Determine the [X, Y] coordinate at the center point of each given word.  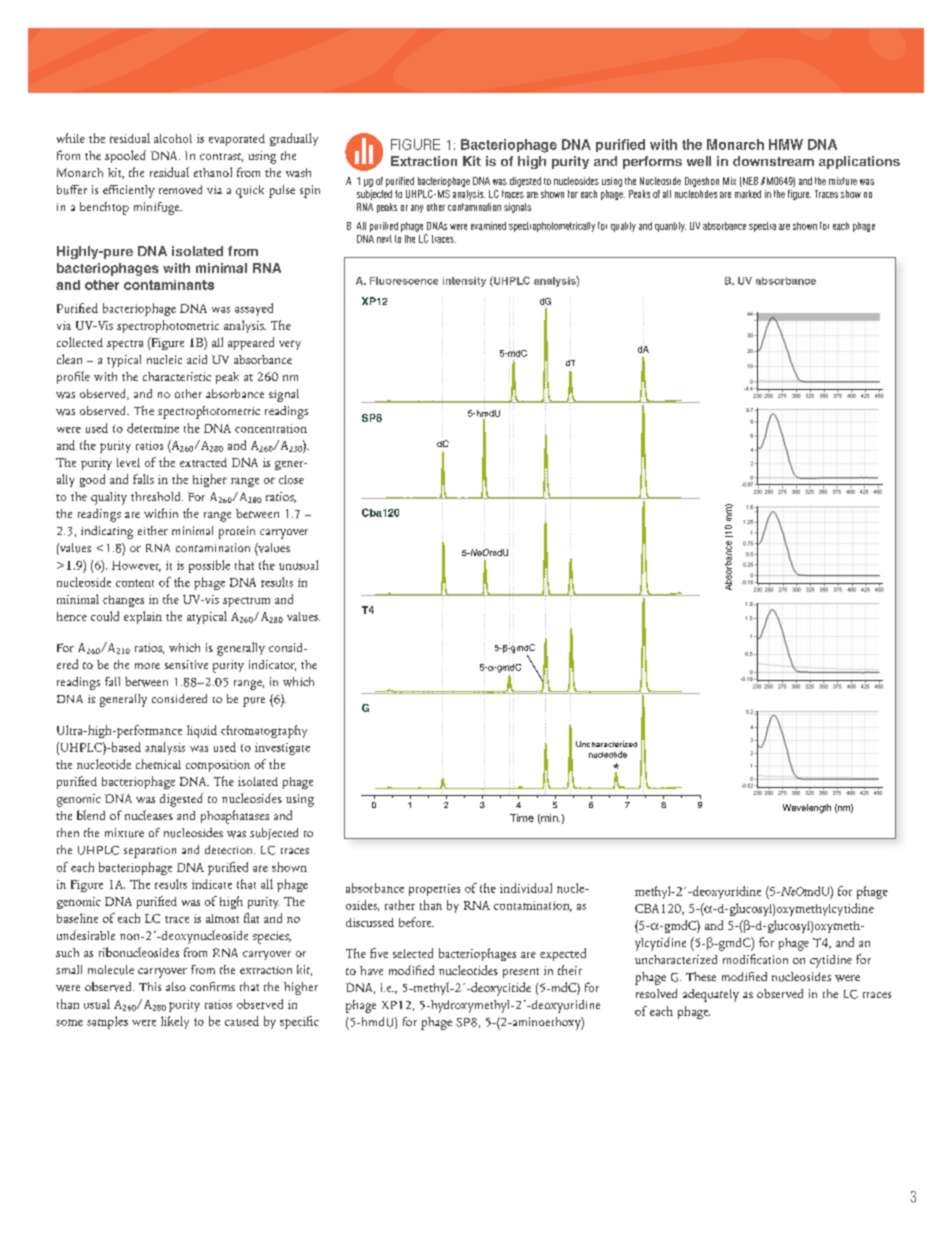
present [521, 973]
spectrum [246, 602]
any [417, 209]
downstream [773, 161]
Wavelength [807, 808]
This [150, 986]
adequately [711, 995]
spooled [125, 156]
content [135, 583]
